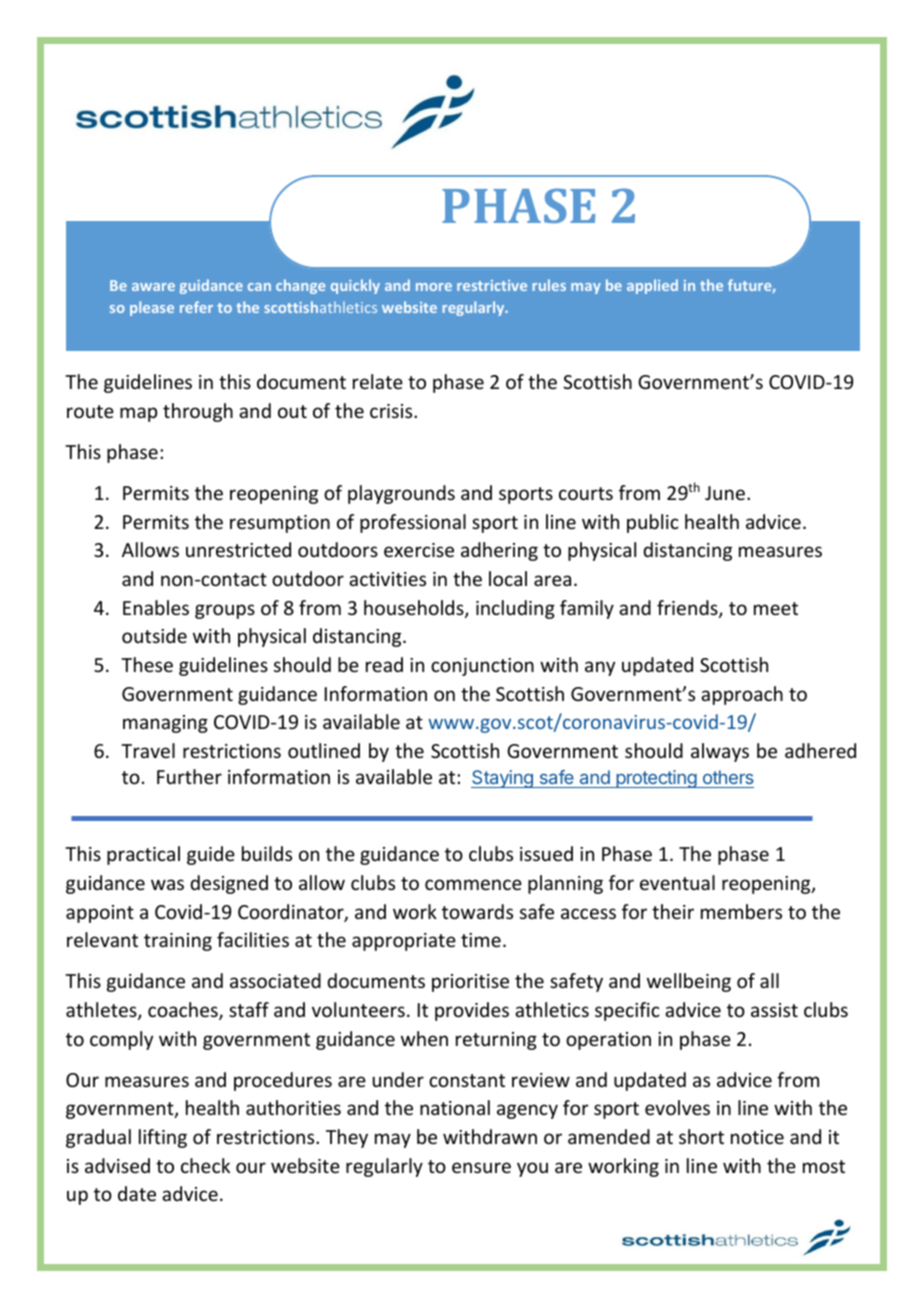 The image size is (924, 1308). I want to click on training, so click(178, 942).
